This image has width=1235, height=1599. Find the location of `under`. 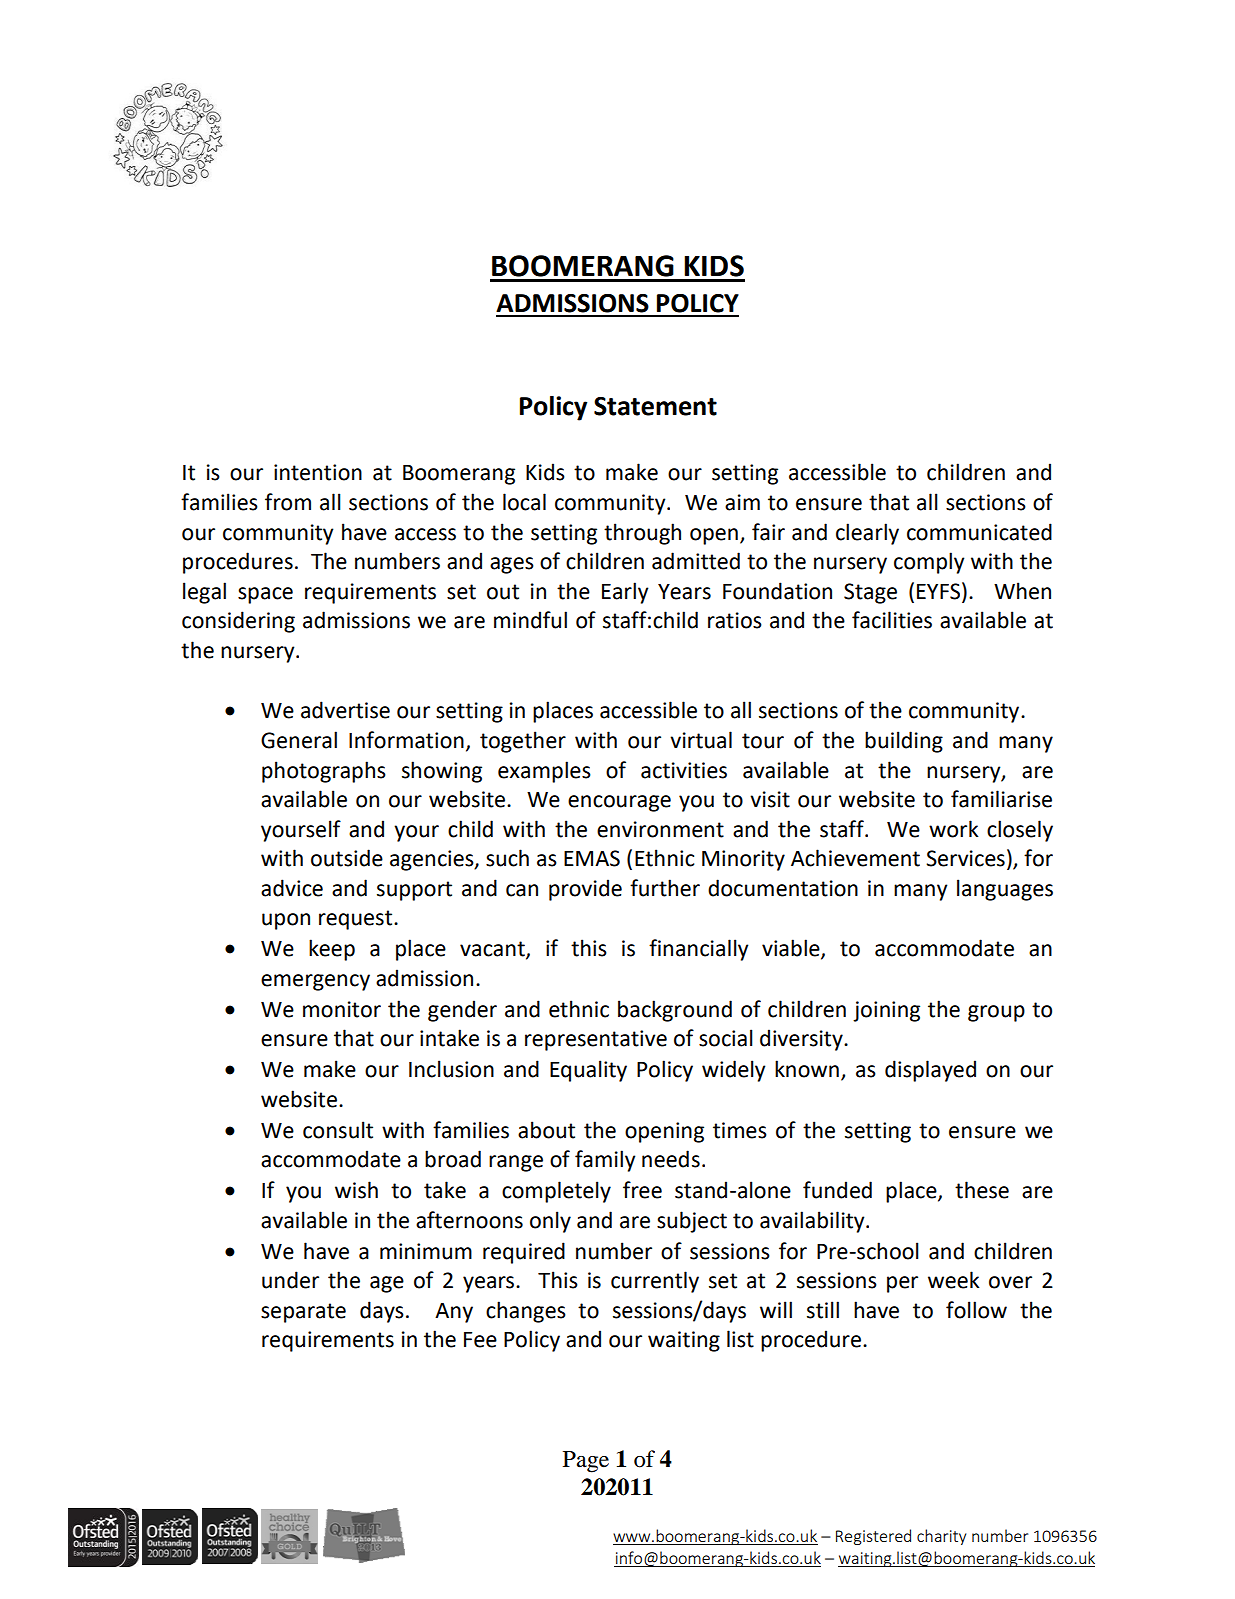

under is located at coordinates (290, 1280).
